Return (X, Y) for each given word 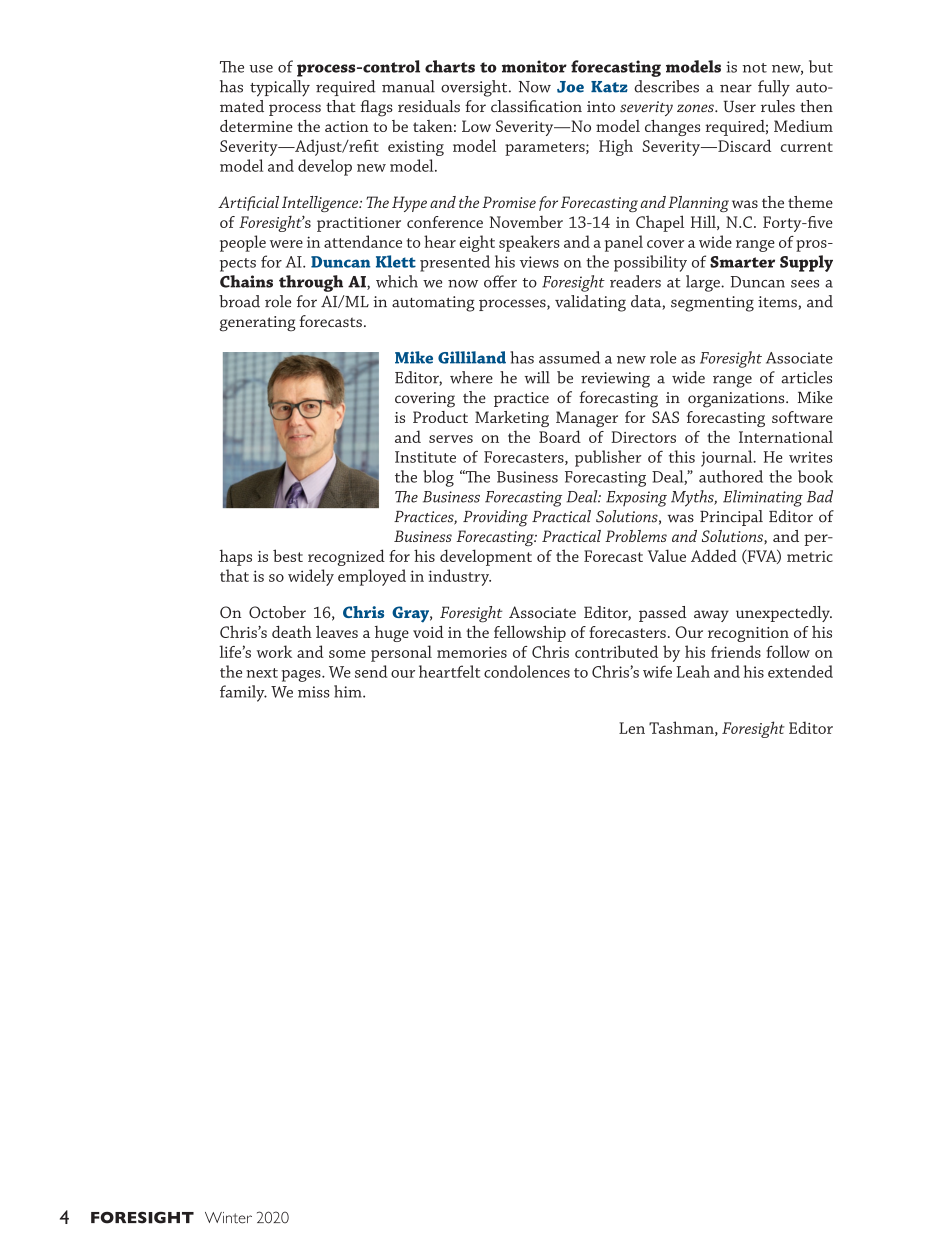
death (292, 631)
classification (536, 106)
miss (314, 692)
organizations (737, 400)
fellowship (530, 633)
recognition (748, 634)
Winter (228, 1218)
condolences (527, 671)
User (739, 106)
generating (257, 324)
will (537, 377)
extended (800, 671)
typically (280, 88)
